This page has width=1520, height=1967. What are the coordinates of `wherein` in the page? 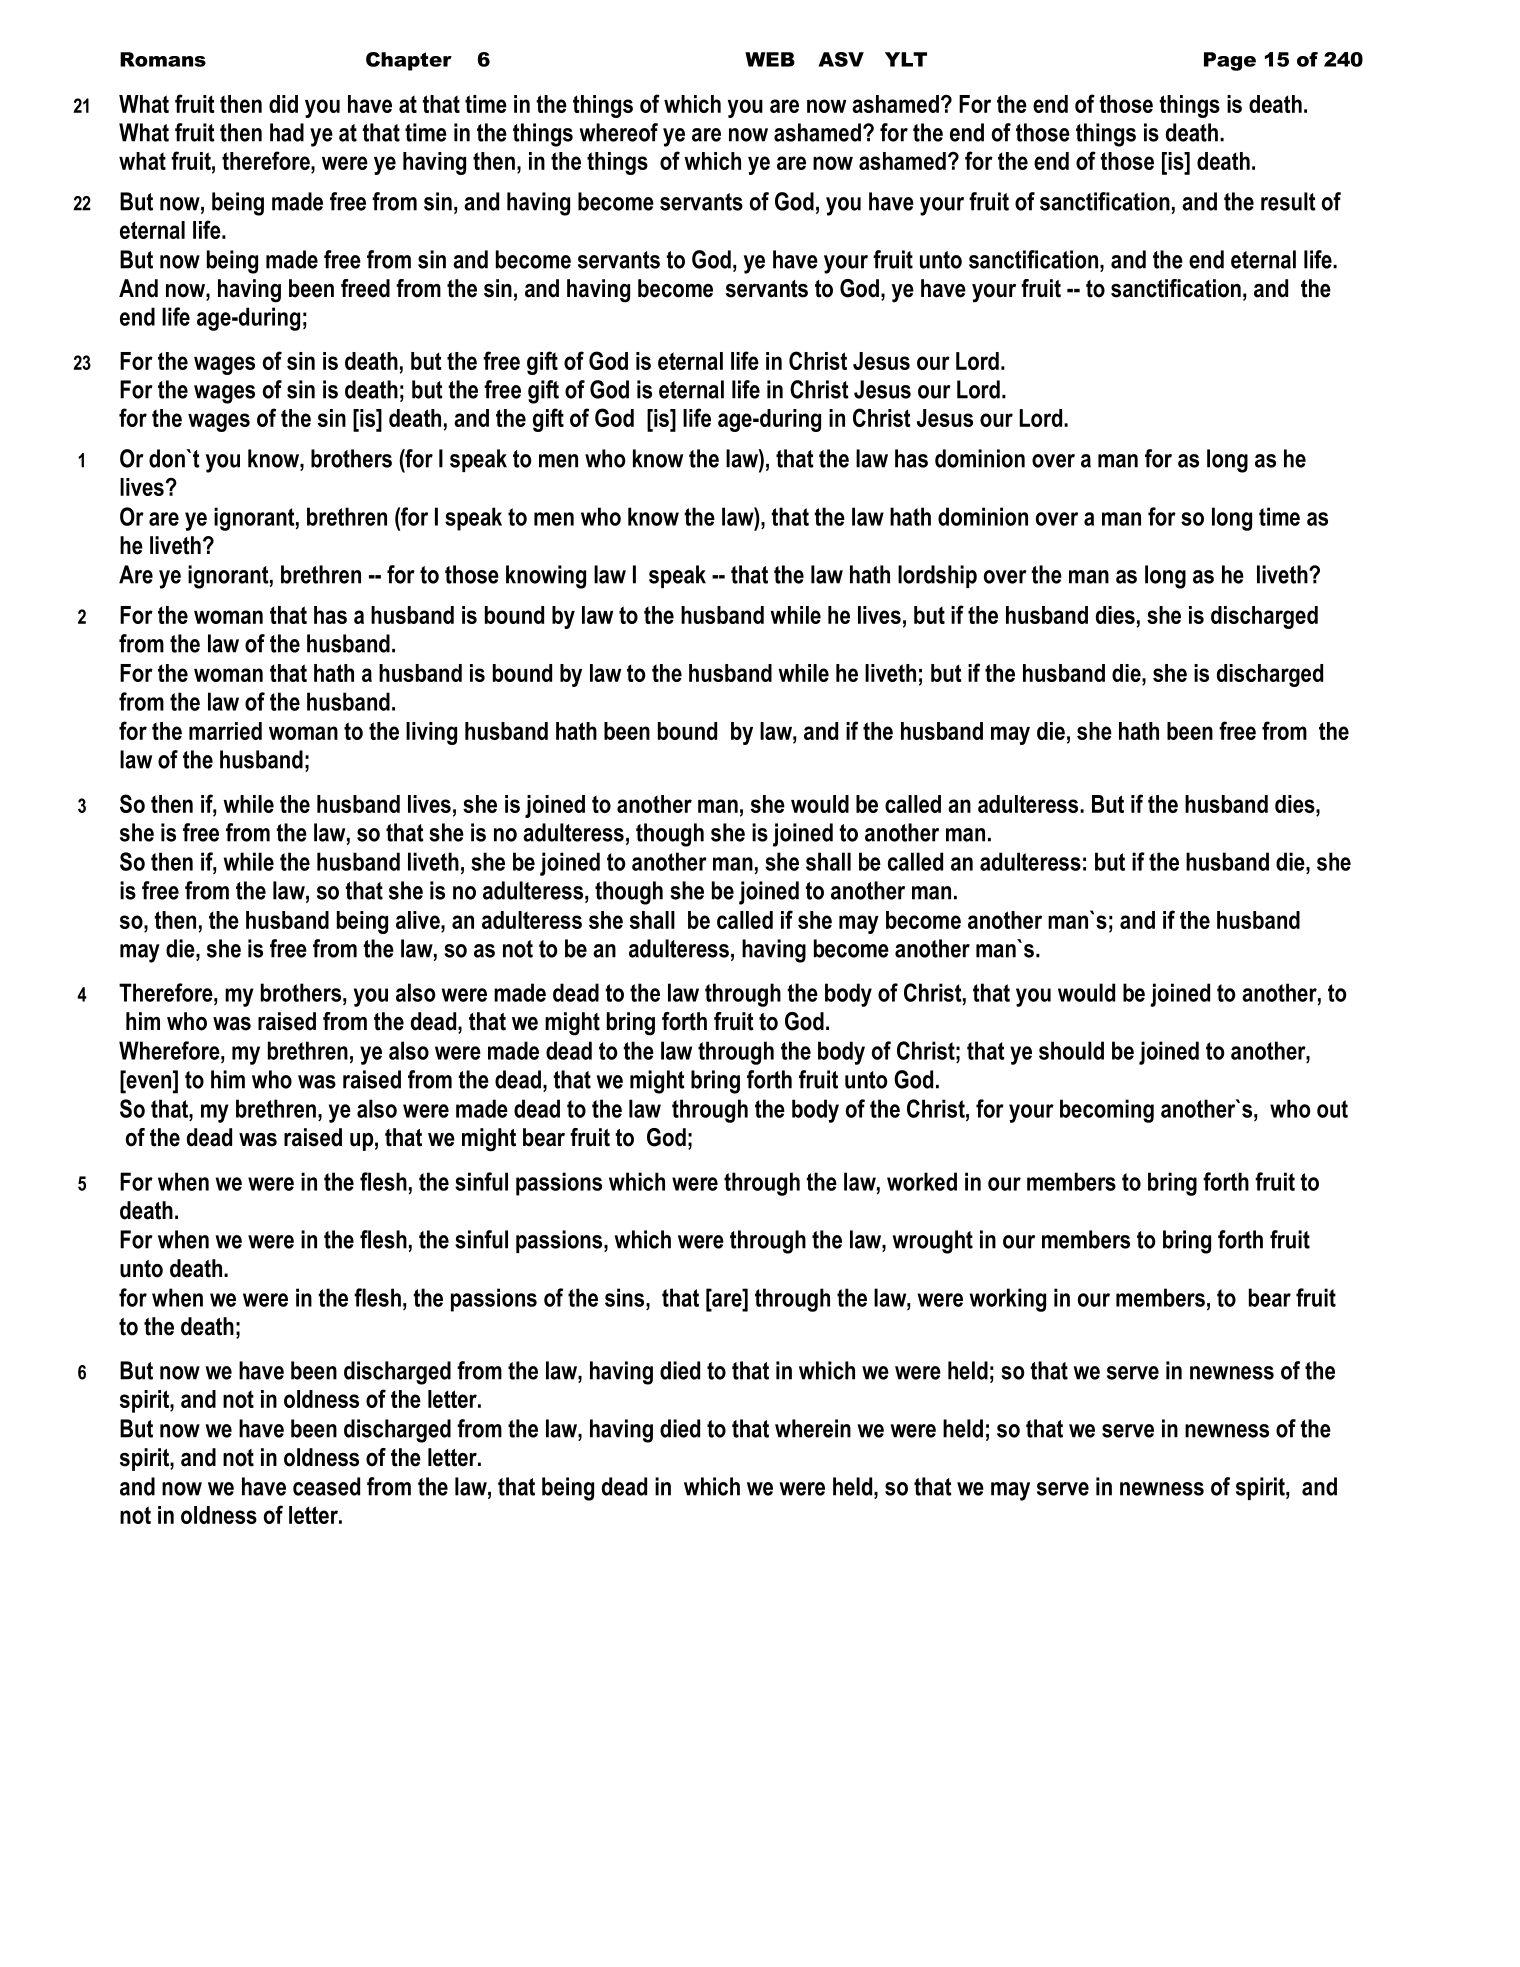 It's located at (813, 1428).
